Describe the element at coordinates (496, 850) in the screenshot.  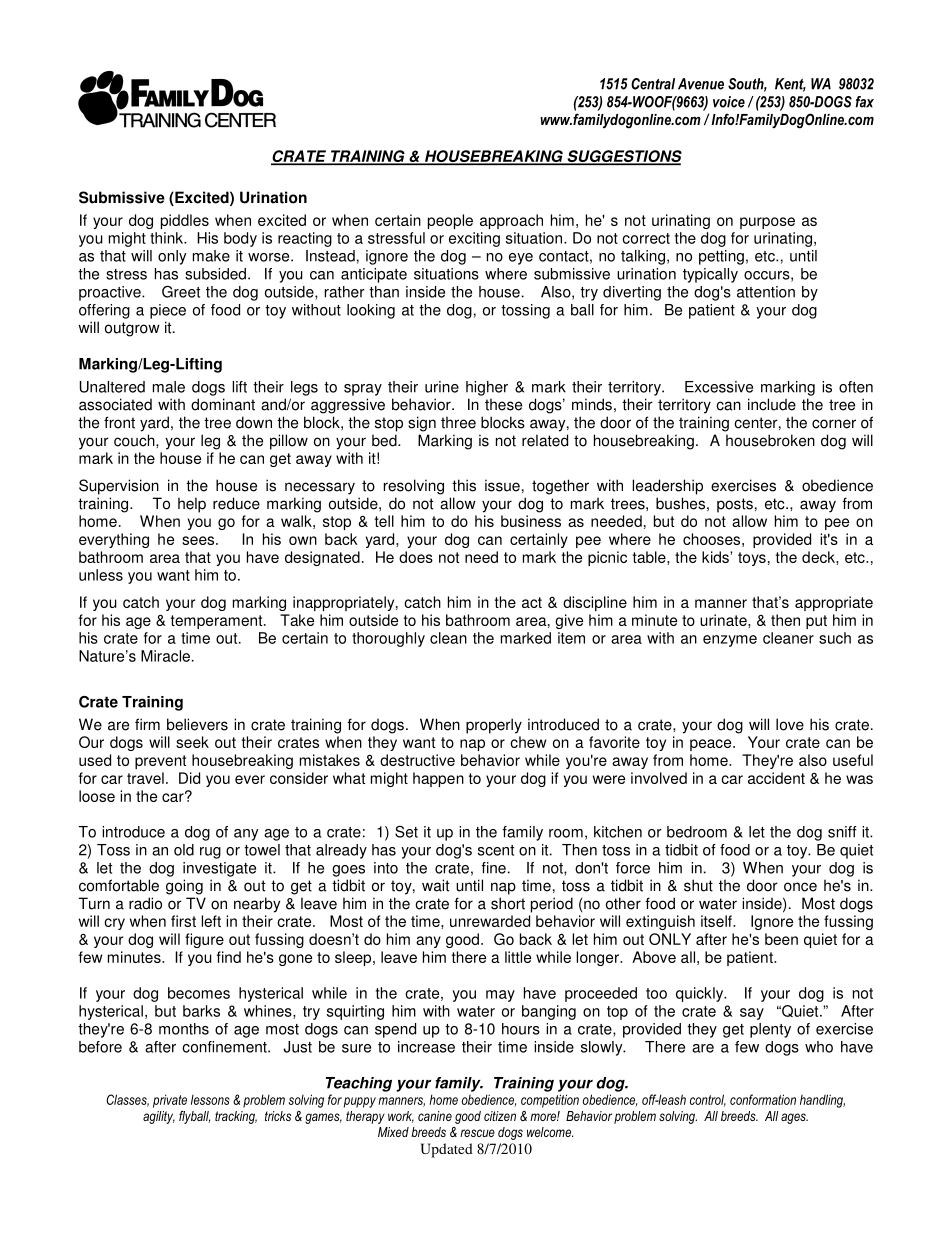
I see `scent` at that location.
